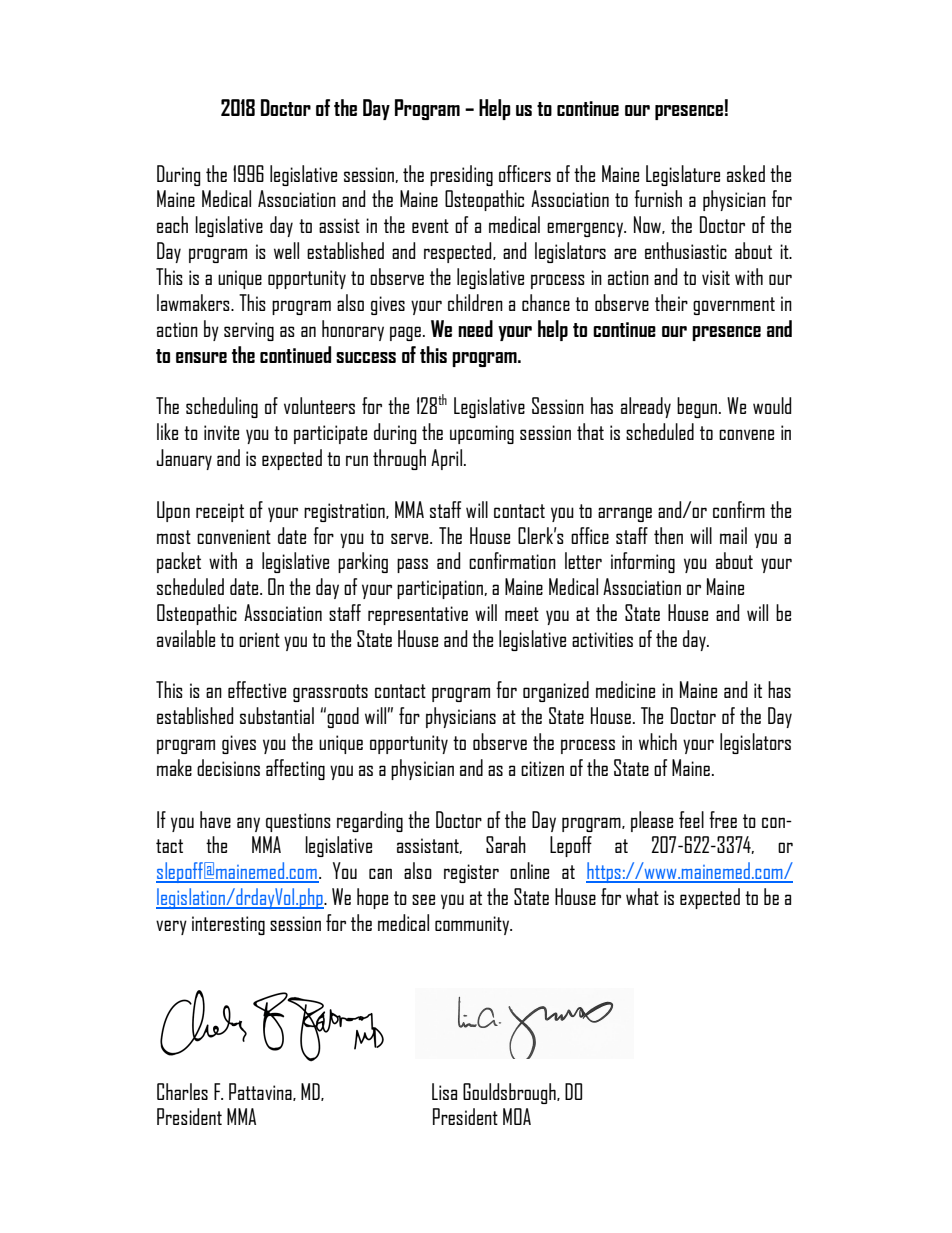 The image size is (952, 1233). What do you see at coordinates (248, 824) in the document?
I see `any` at bounding box center [248, 824].
